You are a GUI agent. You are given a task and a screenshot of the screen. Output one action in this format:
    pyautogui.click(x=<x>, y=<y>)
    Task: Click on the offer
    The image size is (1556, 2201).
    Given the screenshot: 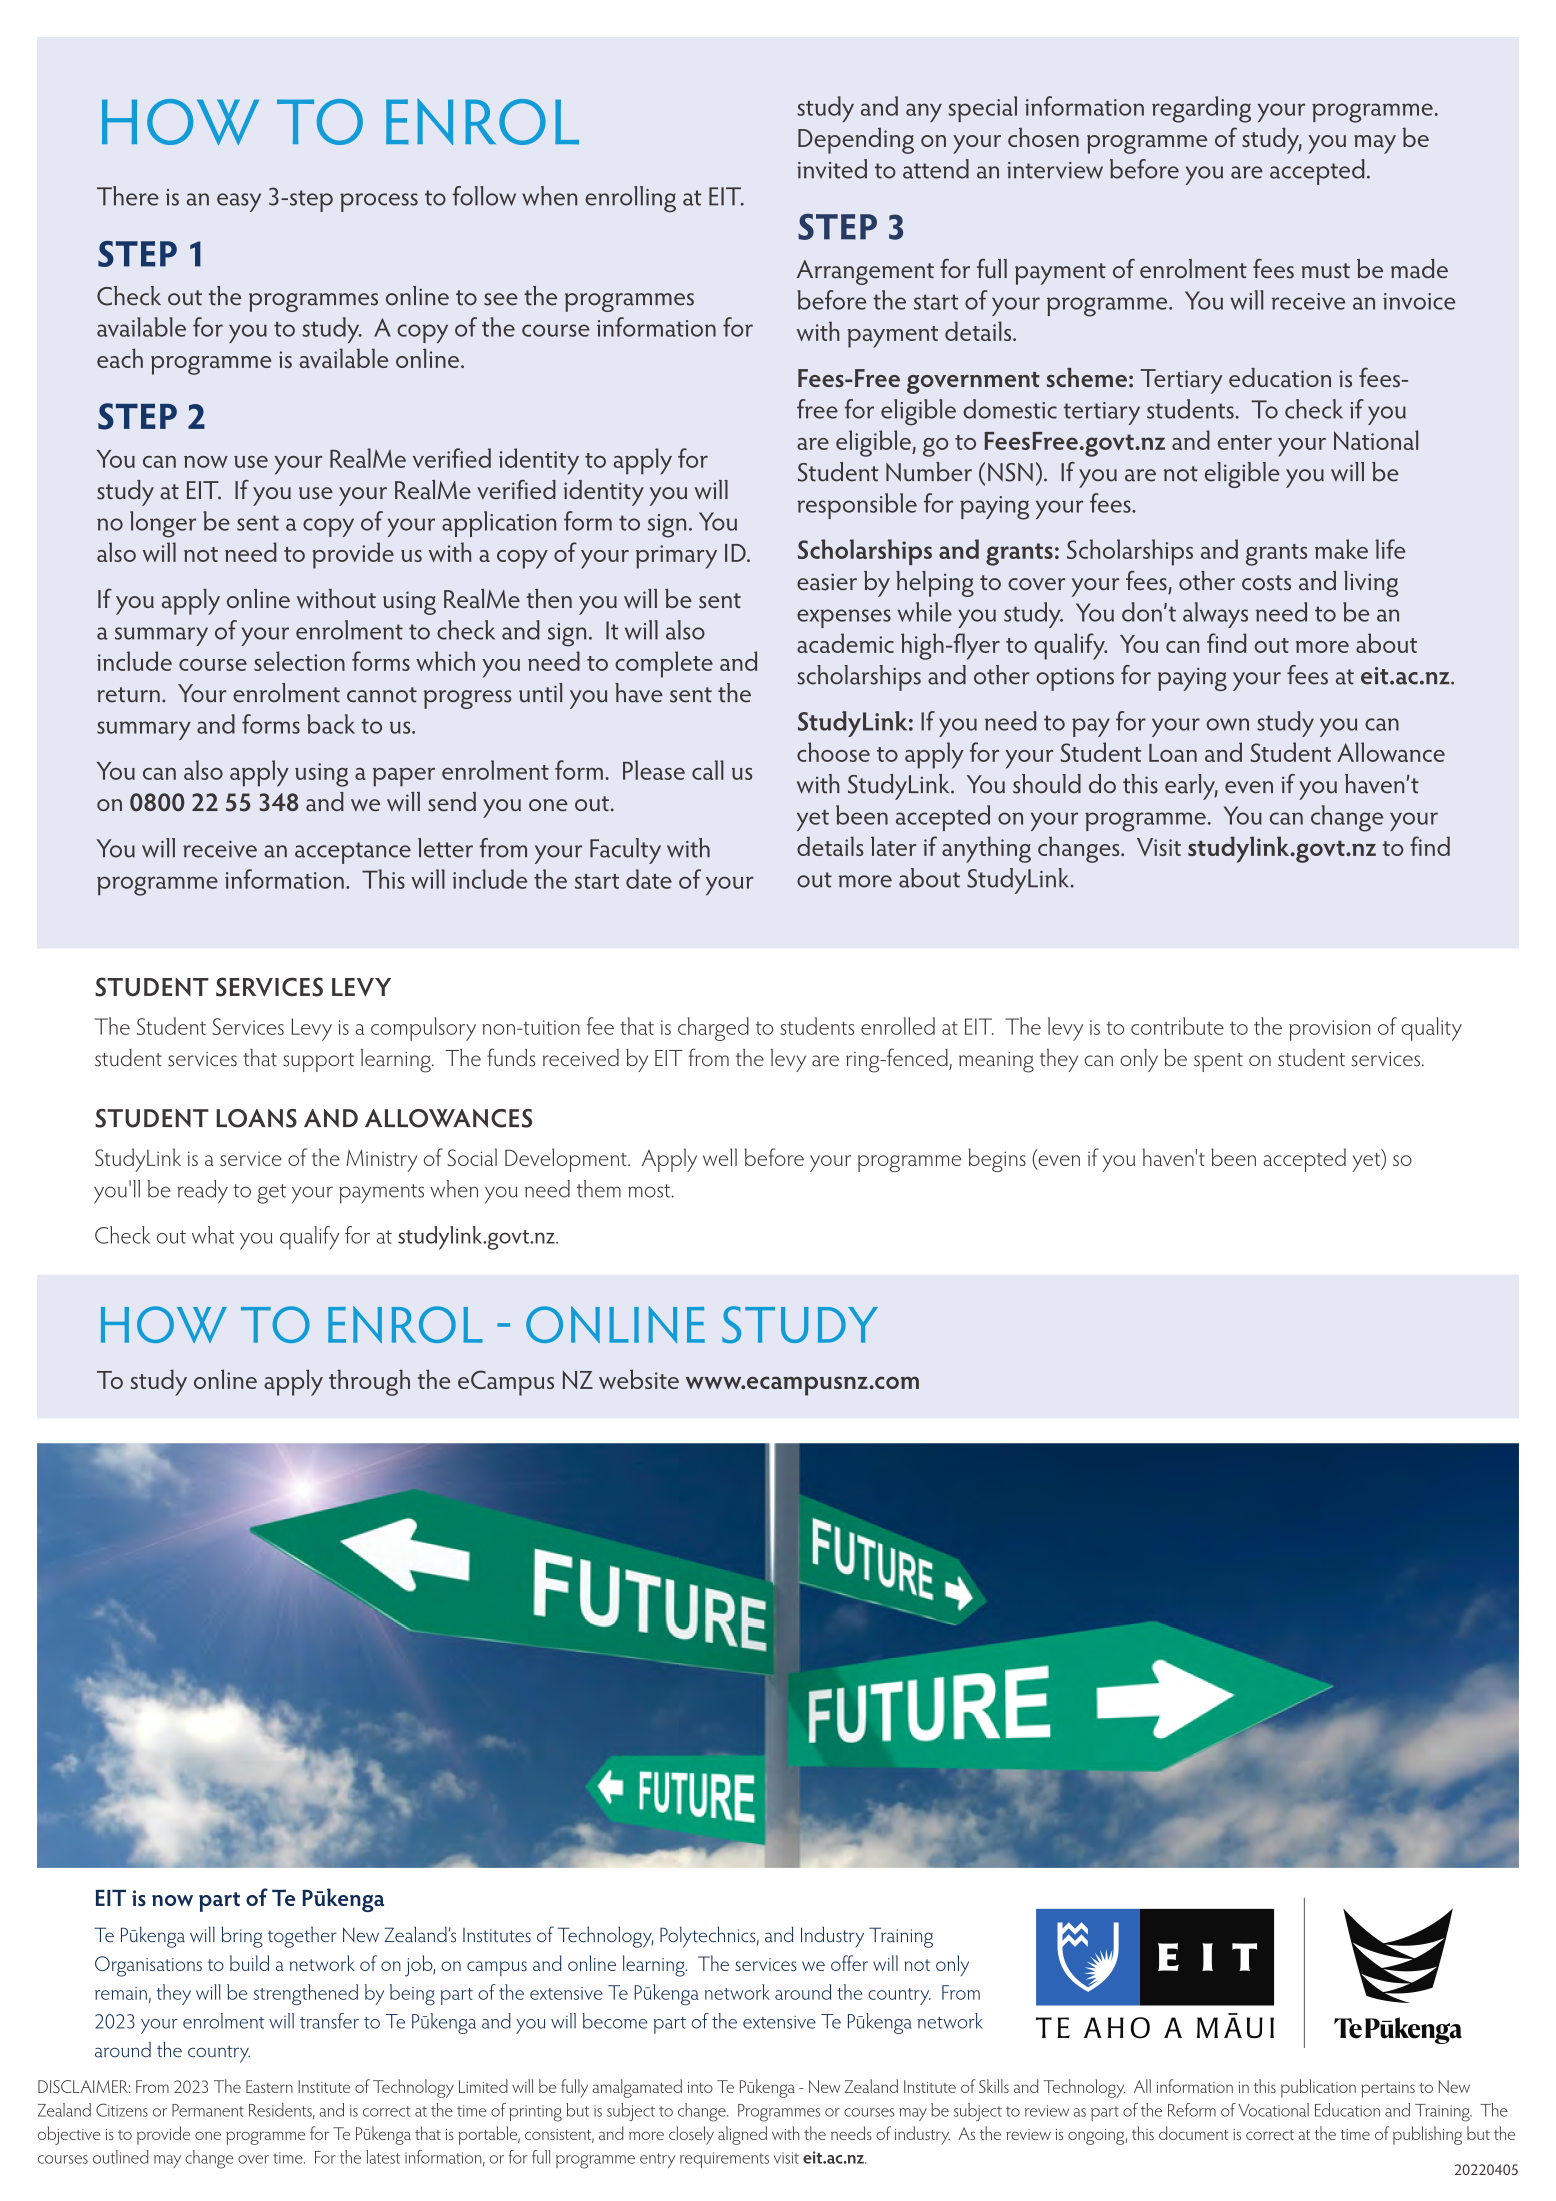 What is the action you would take?
    pyautogui.click(x=849, y=1963)
